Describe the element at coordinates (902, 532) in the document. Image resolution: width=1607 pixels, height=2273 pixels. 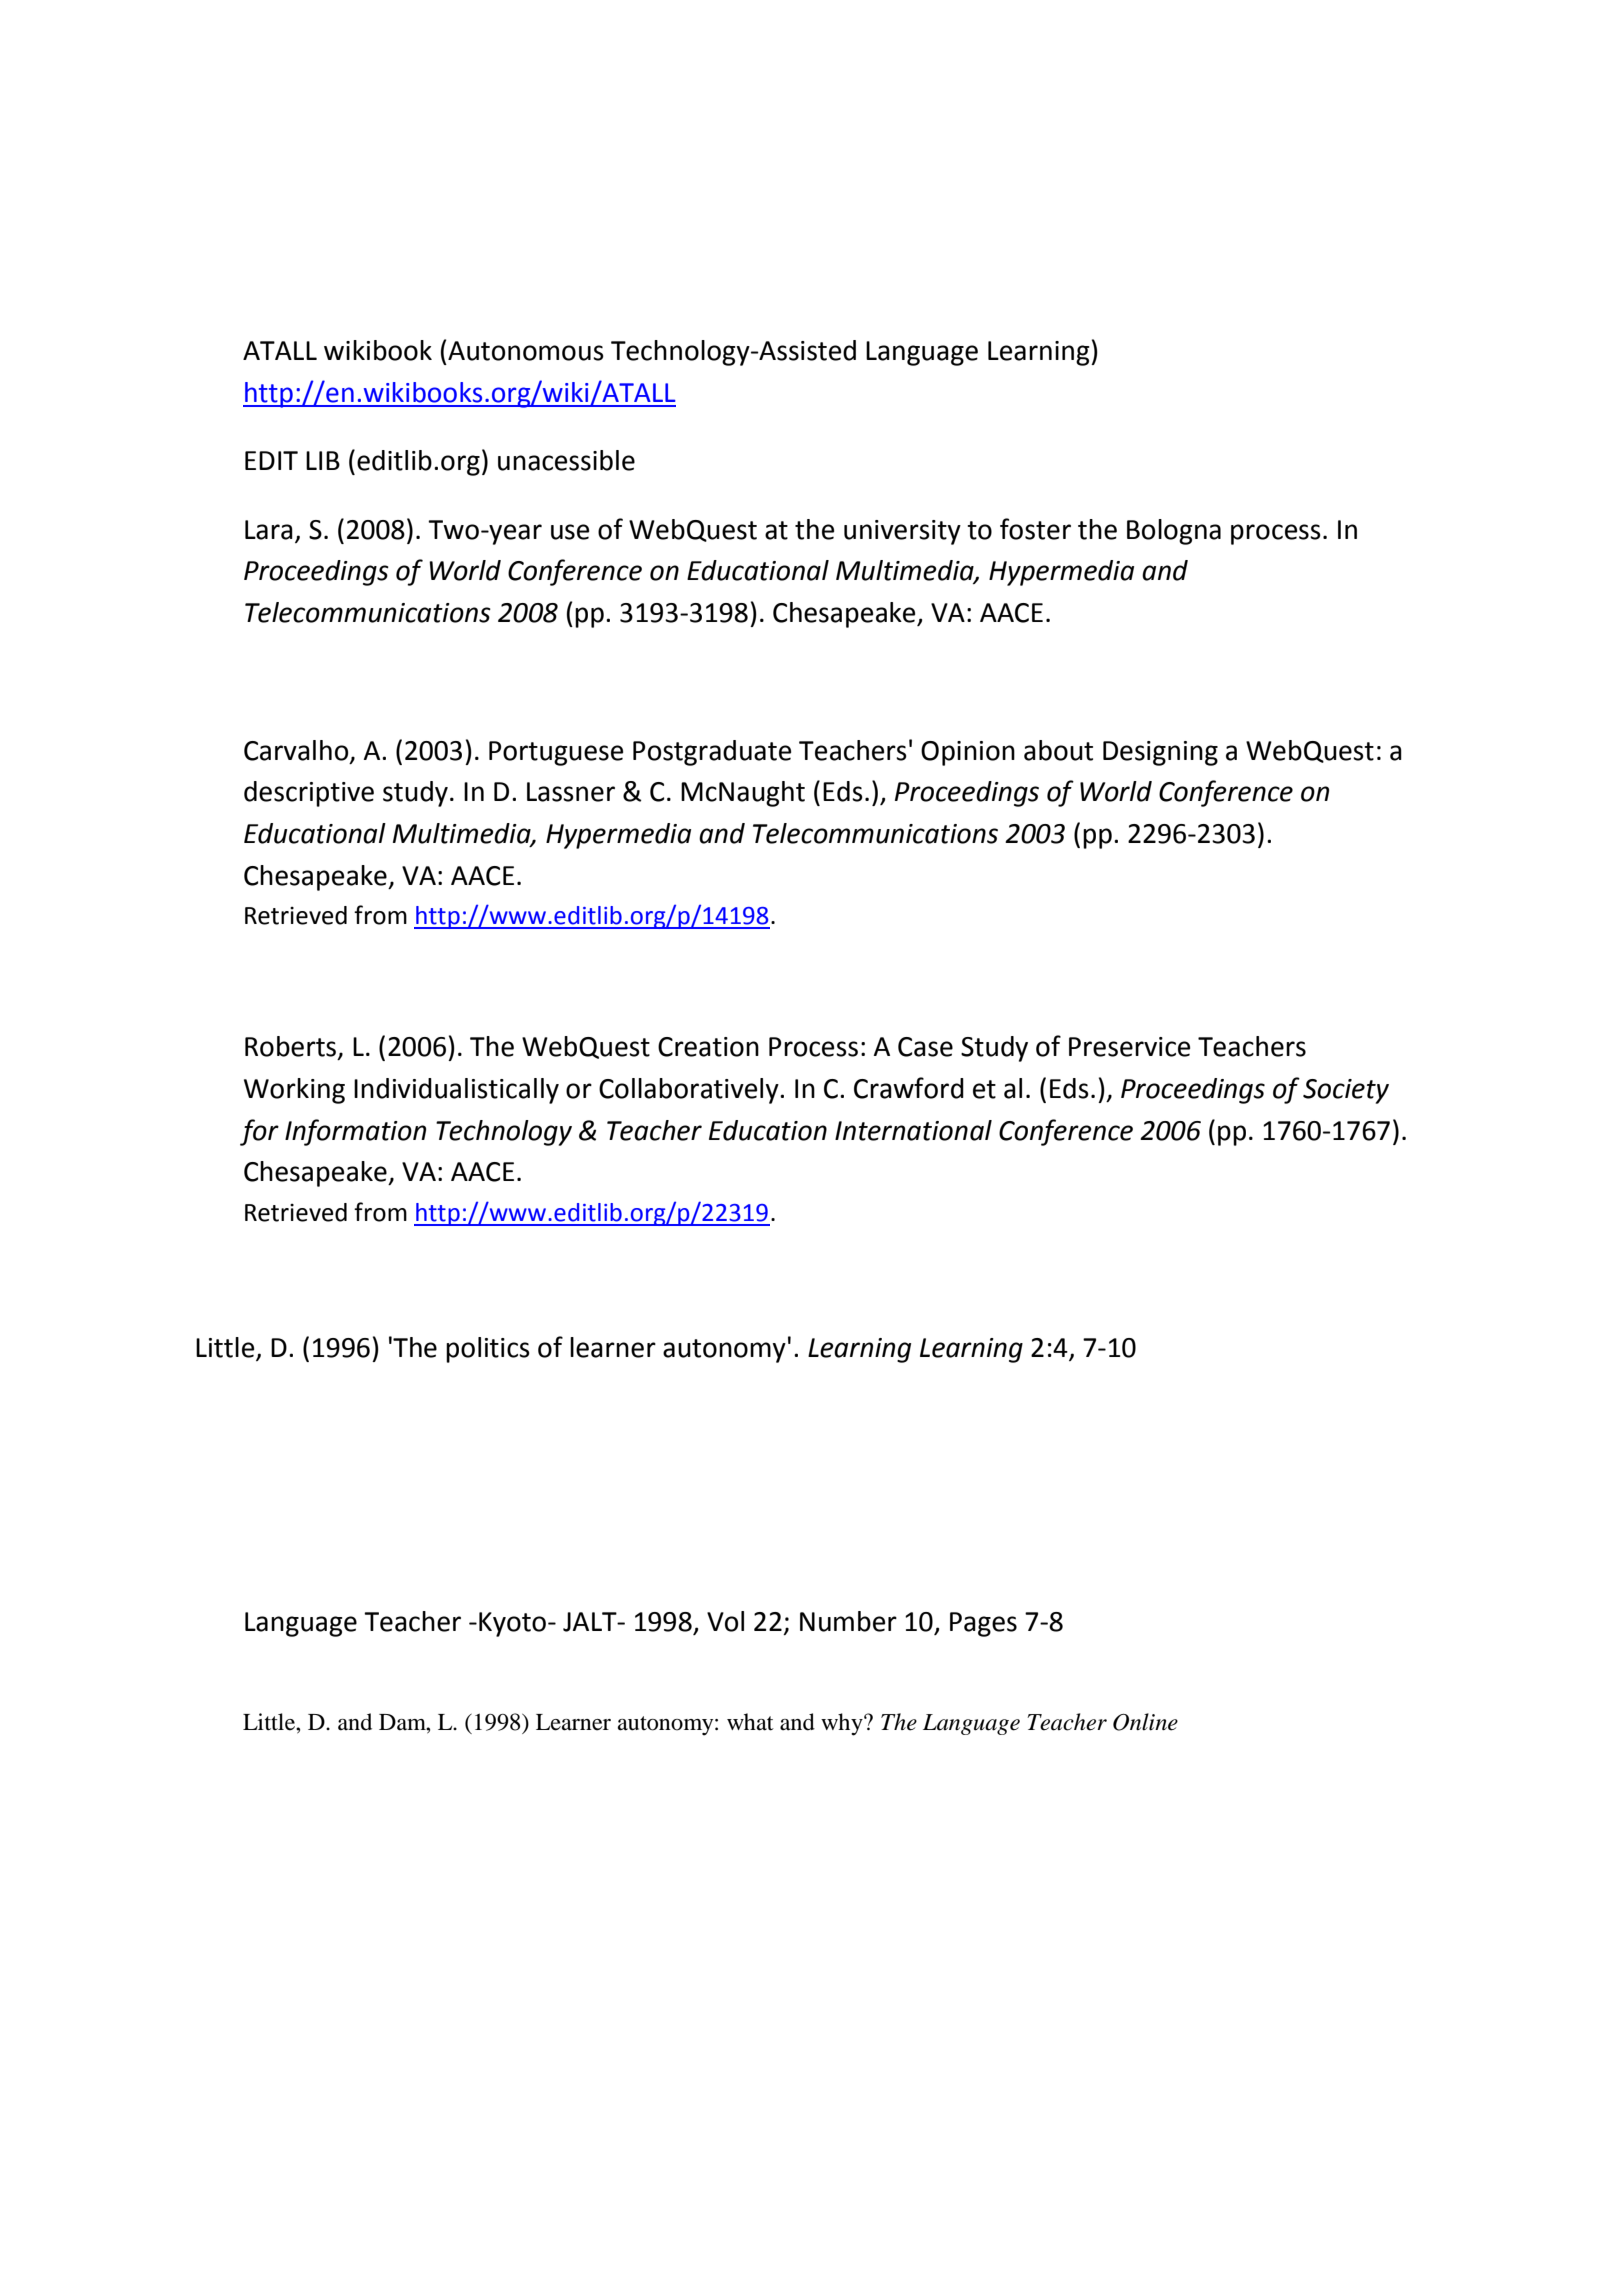
I see `university` at that location.
